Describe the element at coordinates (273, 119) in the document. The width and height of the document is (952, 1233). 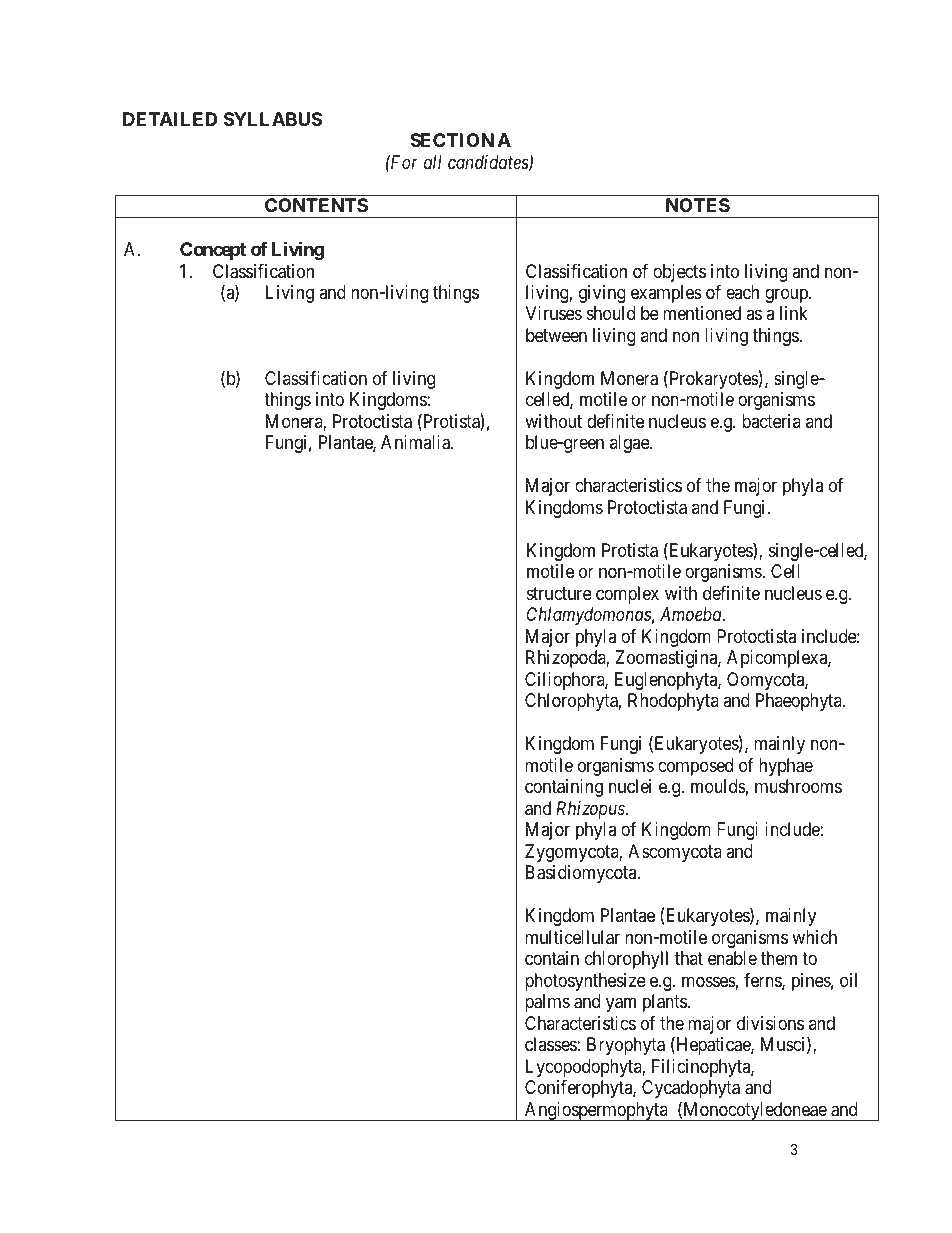
I see `SYLLABUS` at that location.
